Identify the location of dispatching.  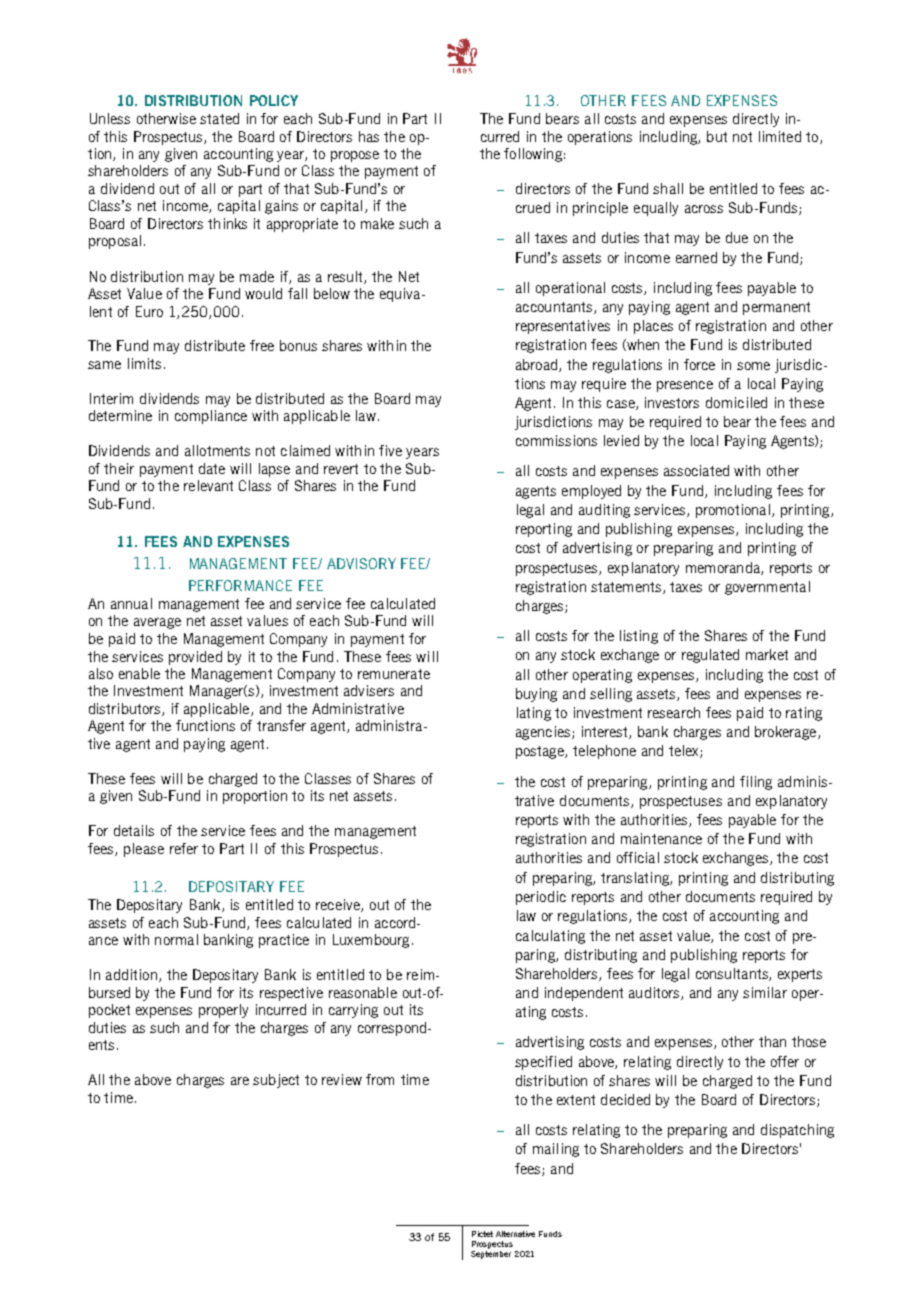
(797, 1131).
